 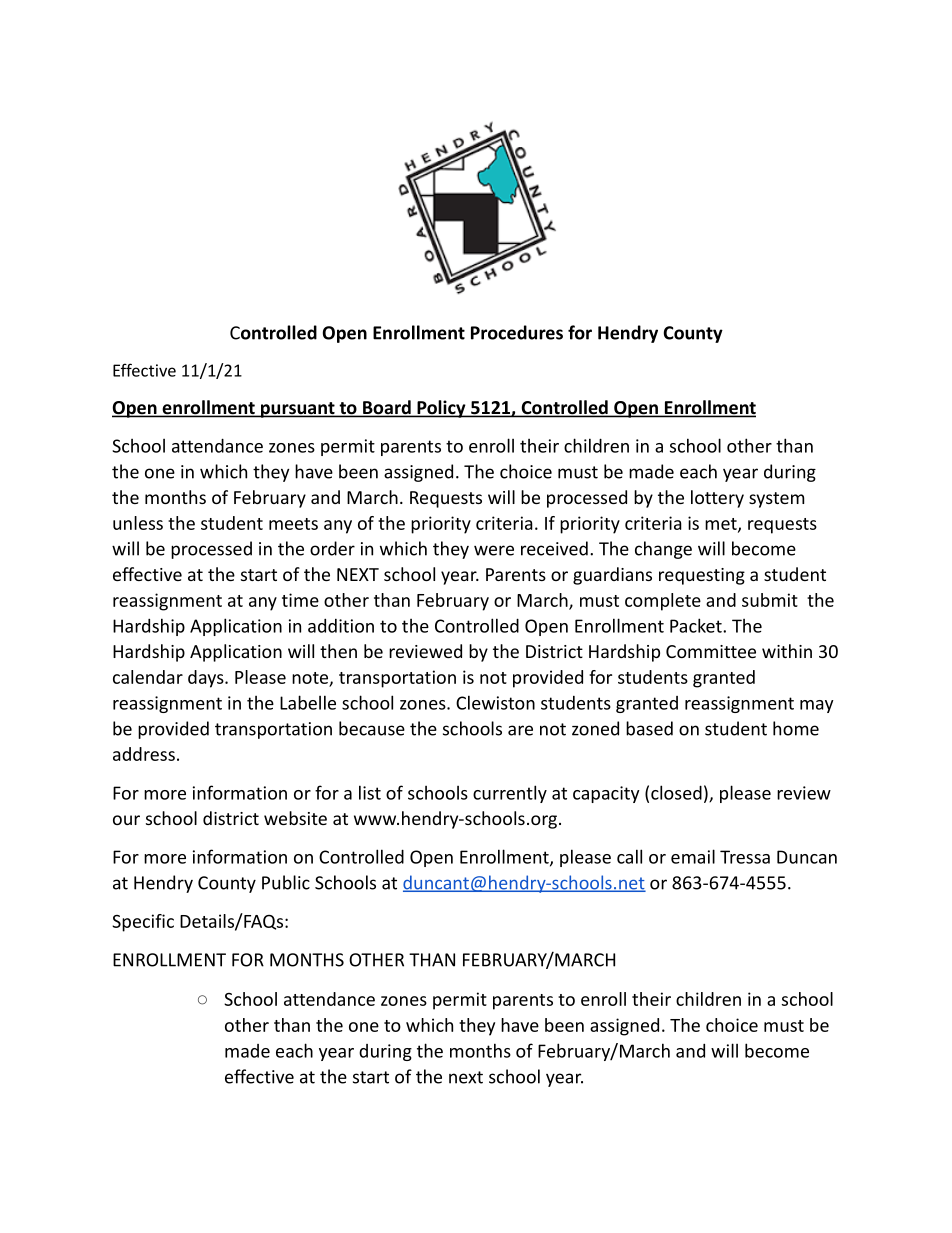 What do you see at coordinates (510, 794) in the screenshot?
I see `currently` at bounding box center [510, 794].
